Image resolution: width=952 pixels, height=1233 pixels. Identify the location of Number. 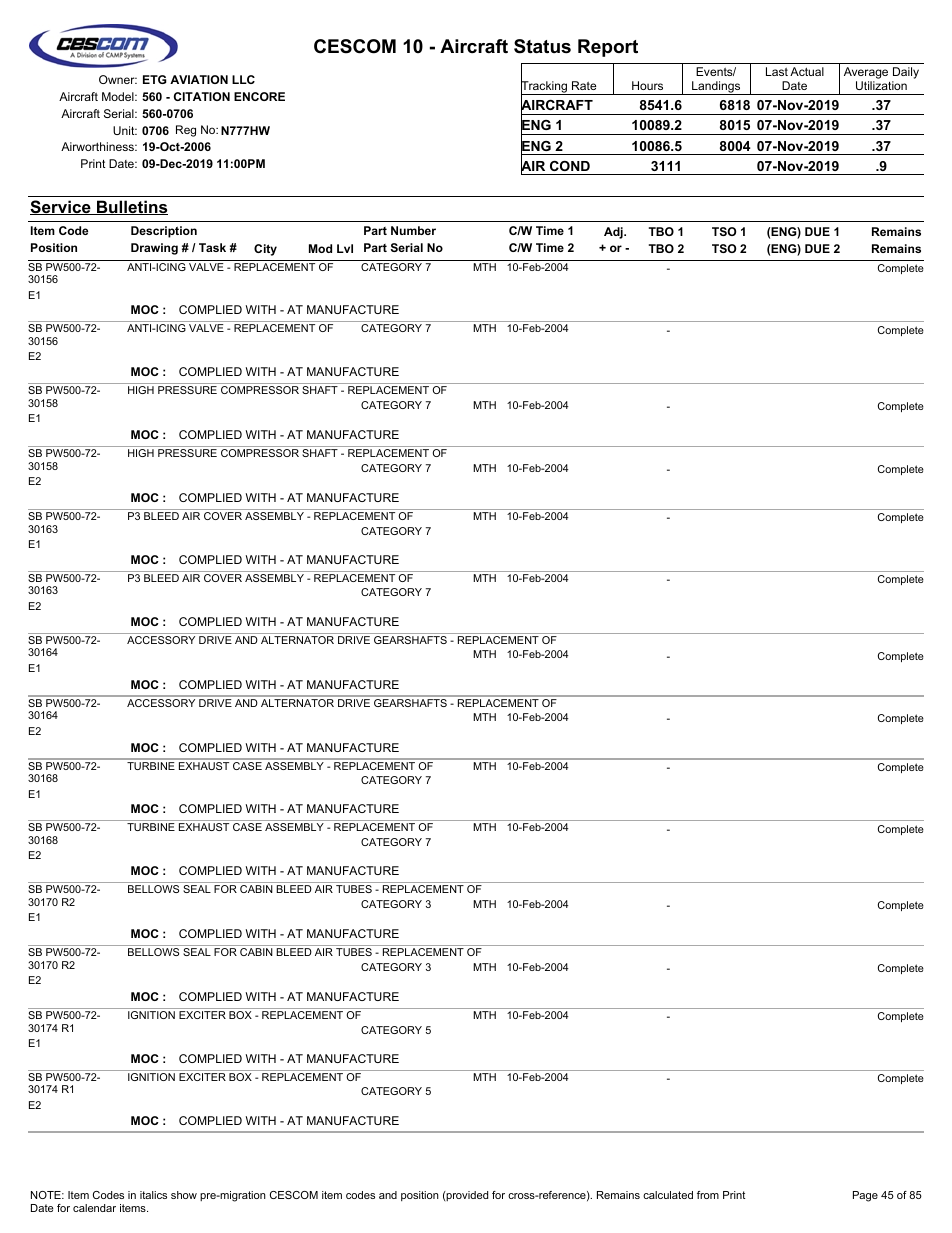
(413, 230).
